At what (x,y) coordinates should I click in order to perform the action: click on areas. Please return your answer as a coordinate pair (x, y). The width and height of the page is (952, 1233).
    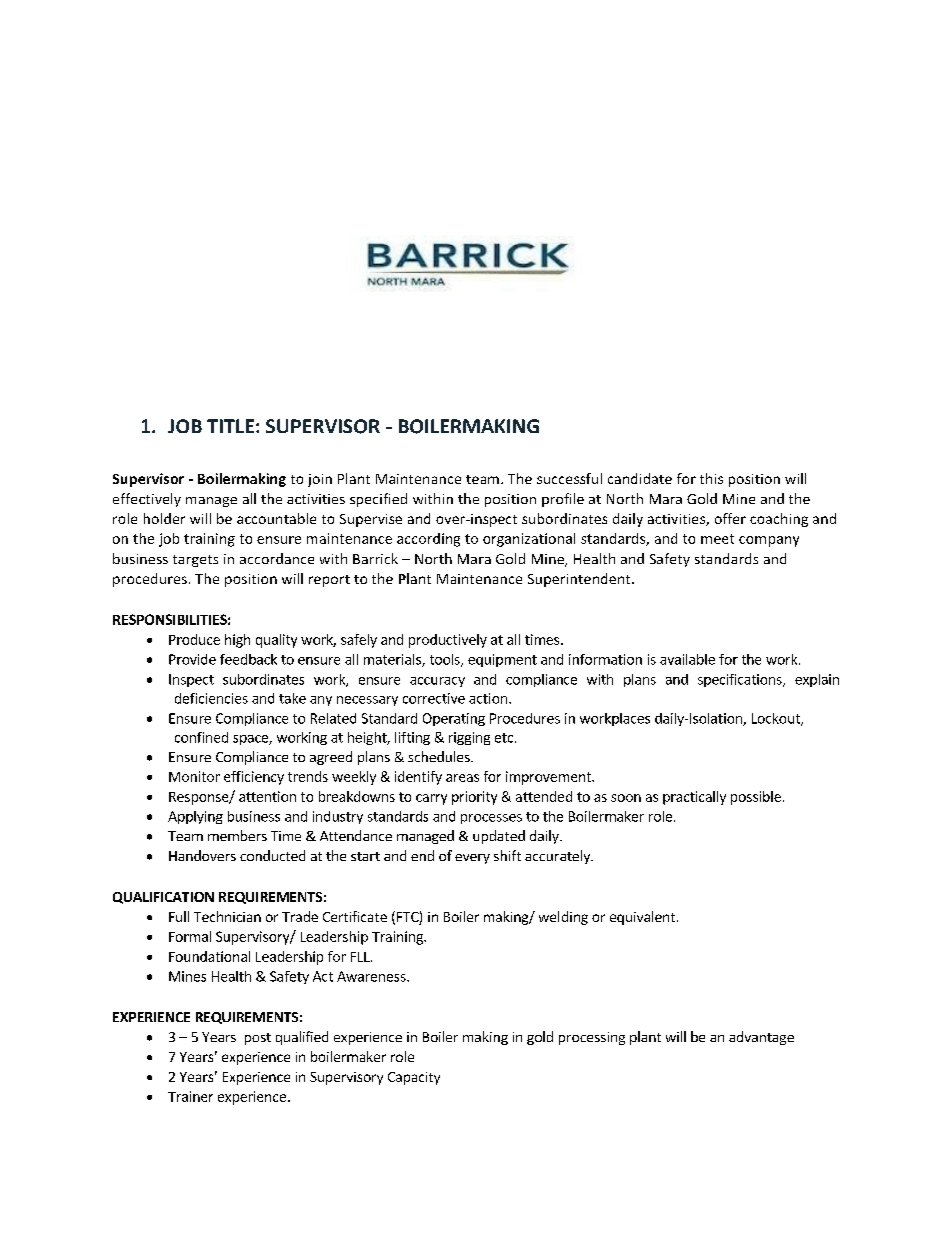
    Looking at the image, I should click on (462, 778).
